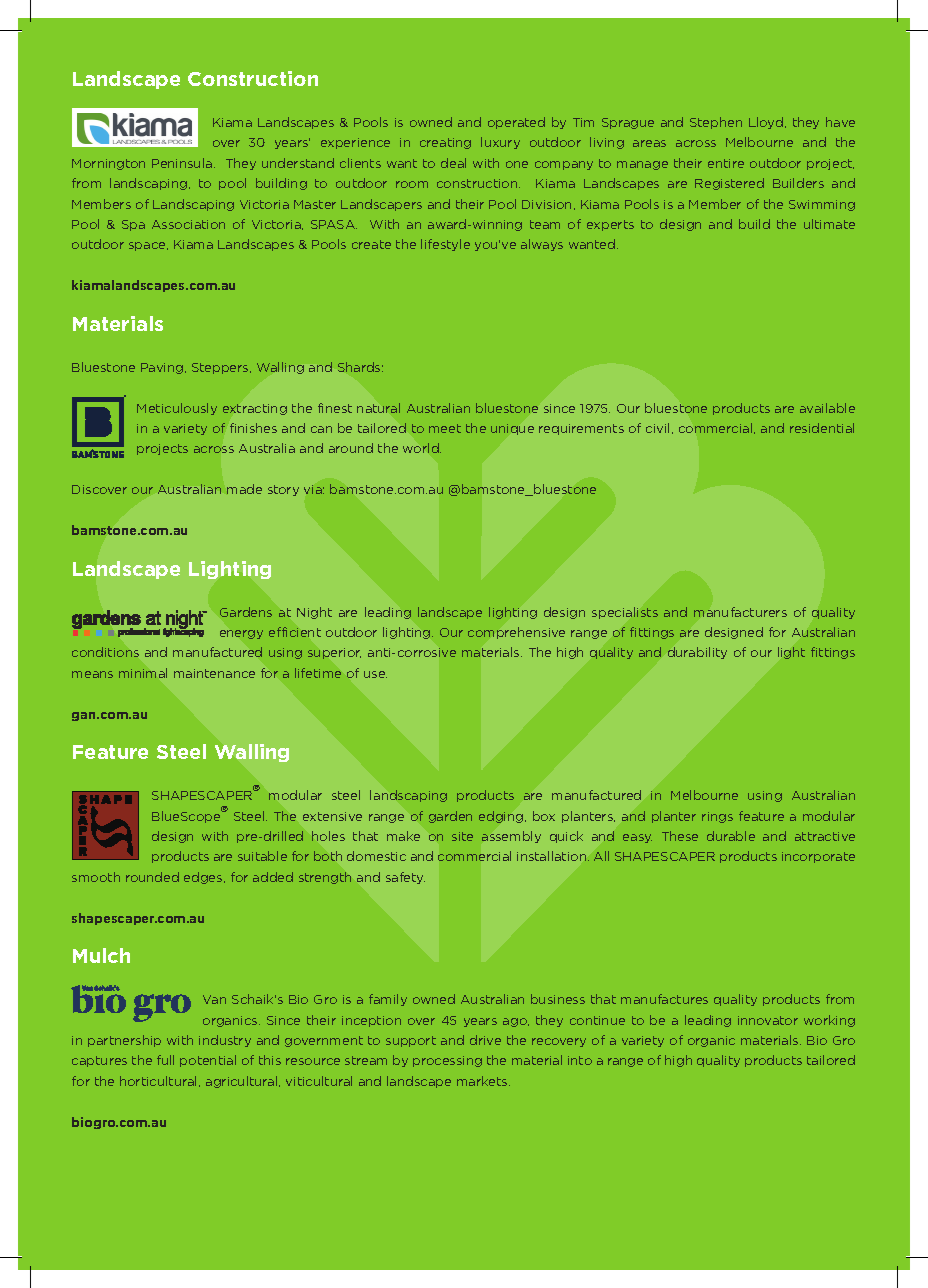 Image resolution: width=928 pixels, height=1288 pixels. Describe the element at coordinates (183, 163) in the image. I see `Peninsula` at that location.
